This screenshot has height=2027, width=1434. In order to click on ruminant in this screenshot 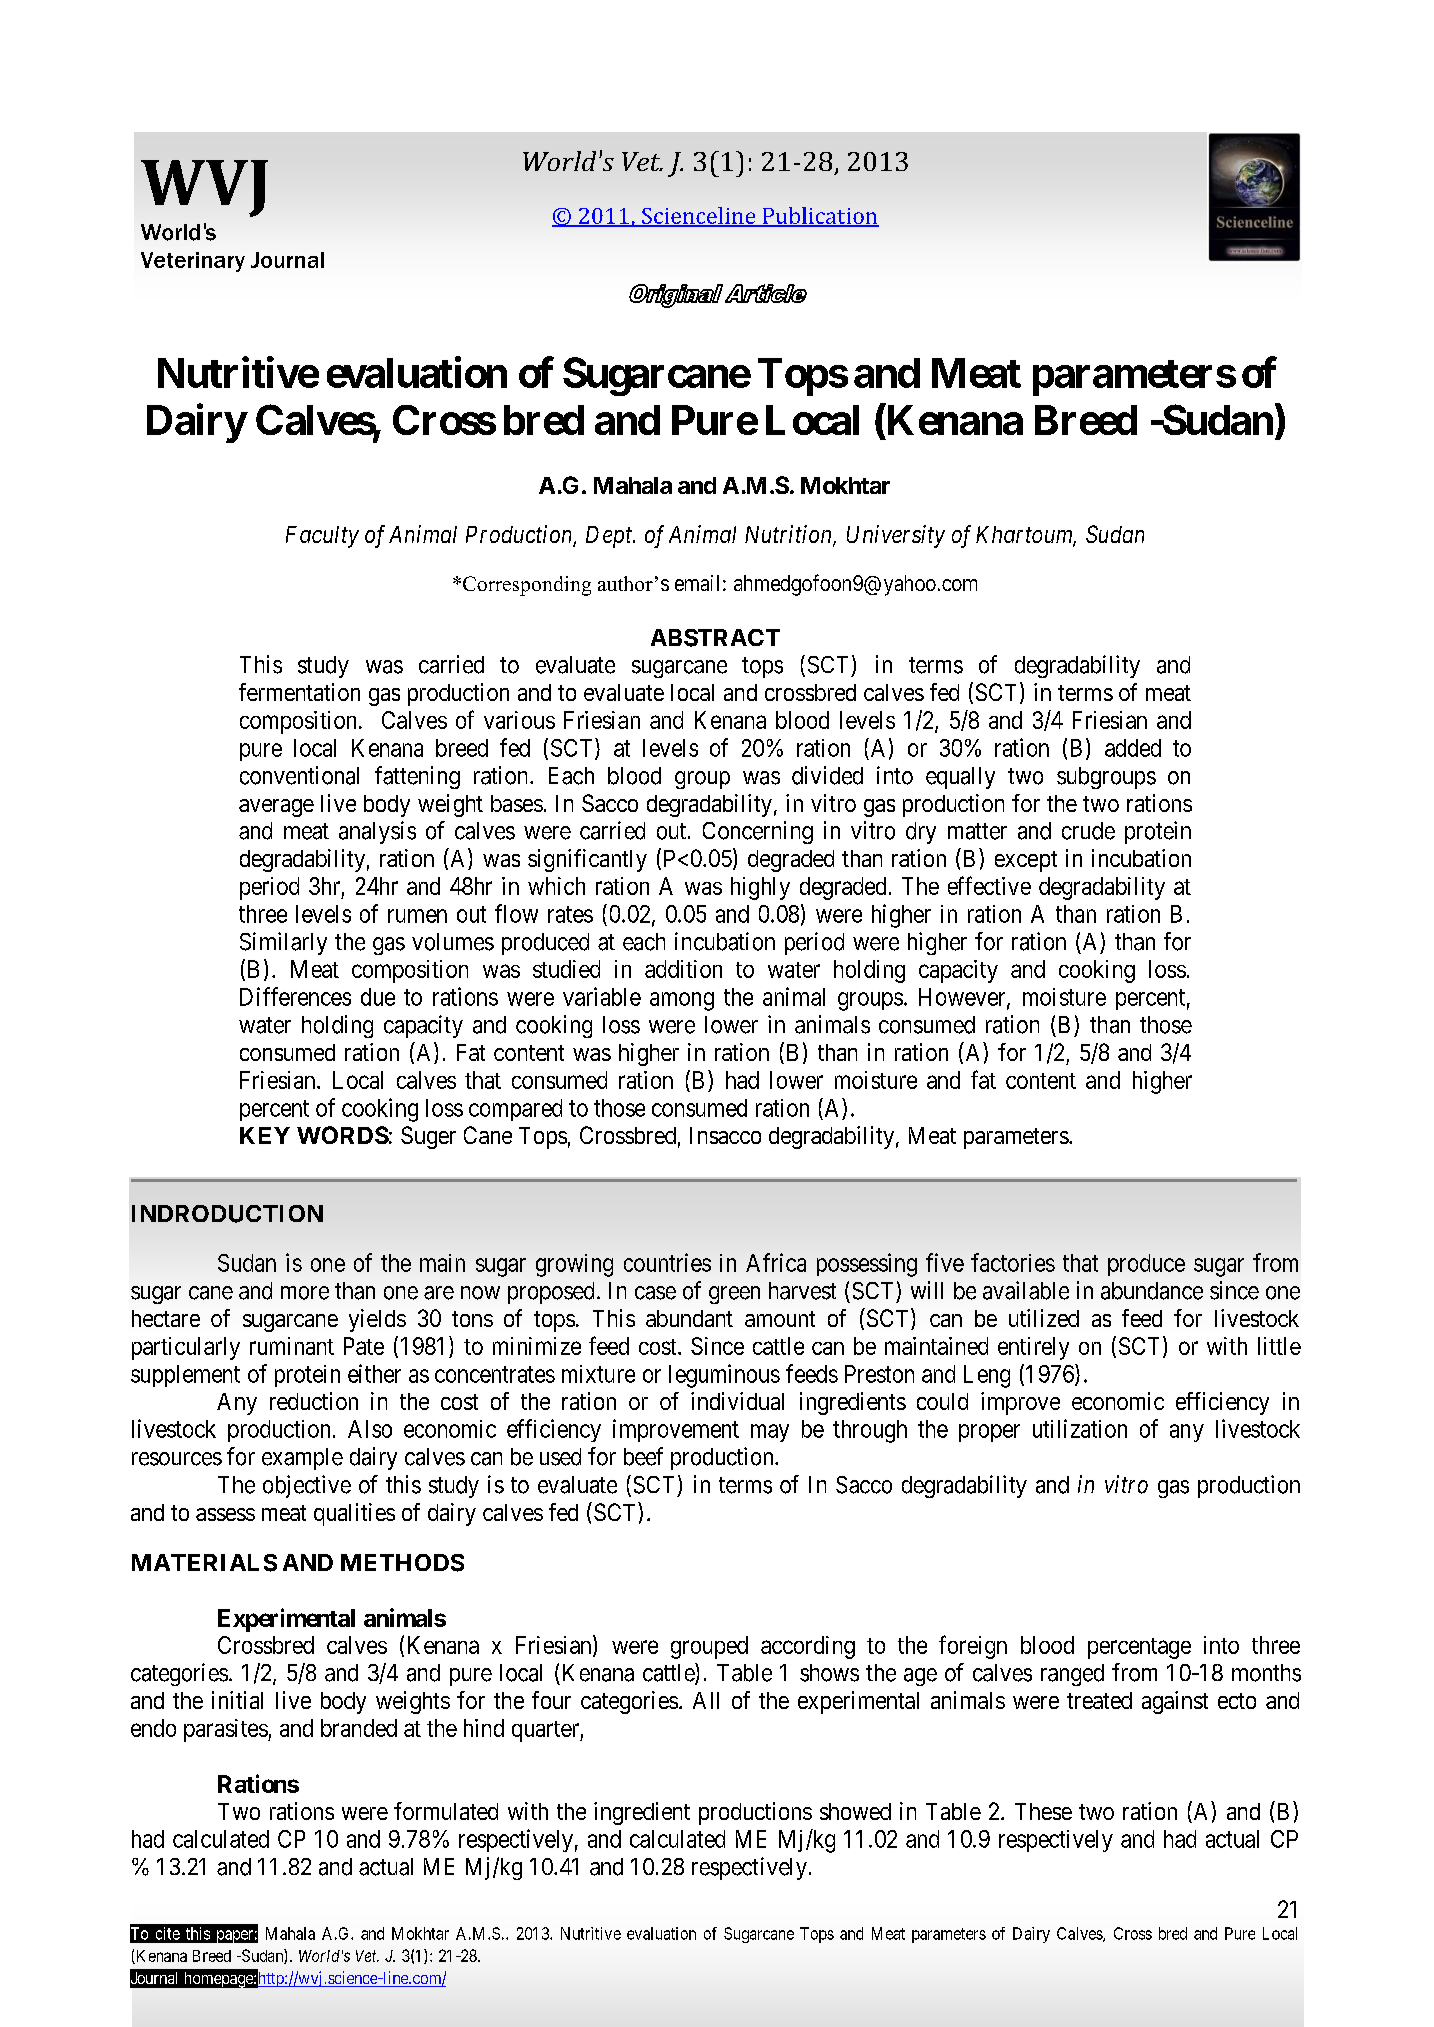, I will do `click(292, 1346)`.
